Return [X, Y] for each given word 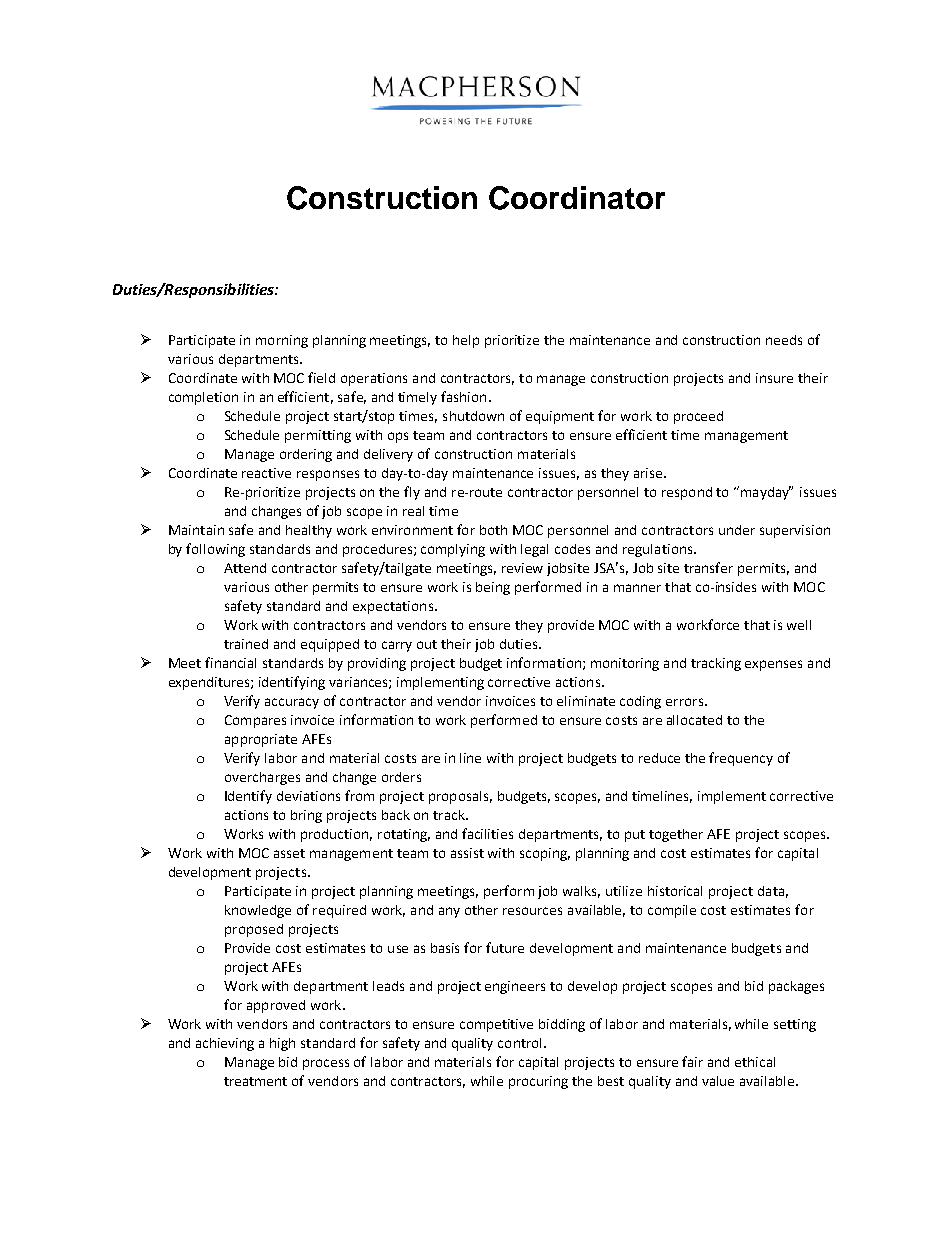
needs [784, 340]
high [282, 1044]
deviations [308, 796]
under [737, 530]
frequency [741, 759]
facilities [487, 833]
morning [282, 341]
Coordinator [577, 198]
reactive [266, 473]
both [493, 530]
